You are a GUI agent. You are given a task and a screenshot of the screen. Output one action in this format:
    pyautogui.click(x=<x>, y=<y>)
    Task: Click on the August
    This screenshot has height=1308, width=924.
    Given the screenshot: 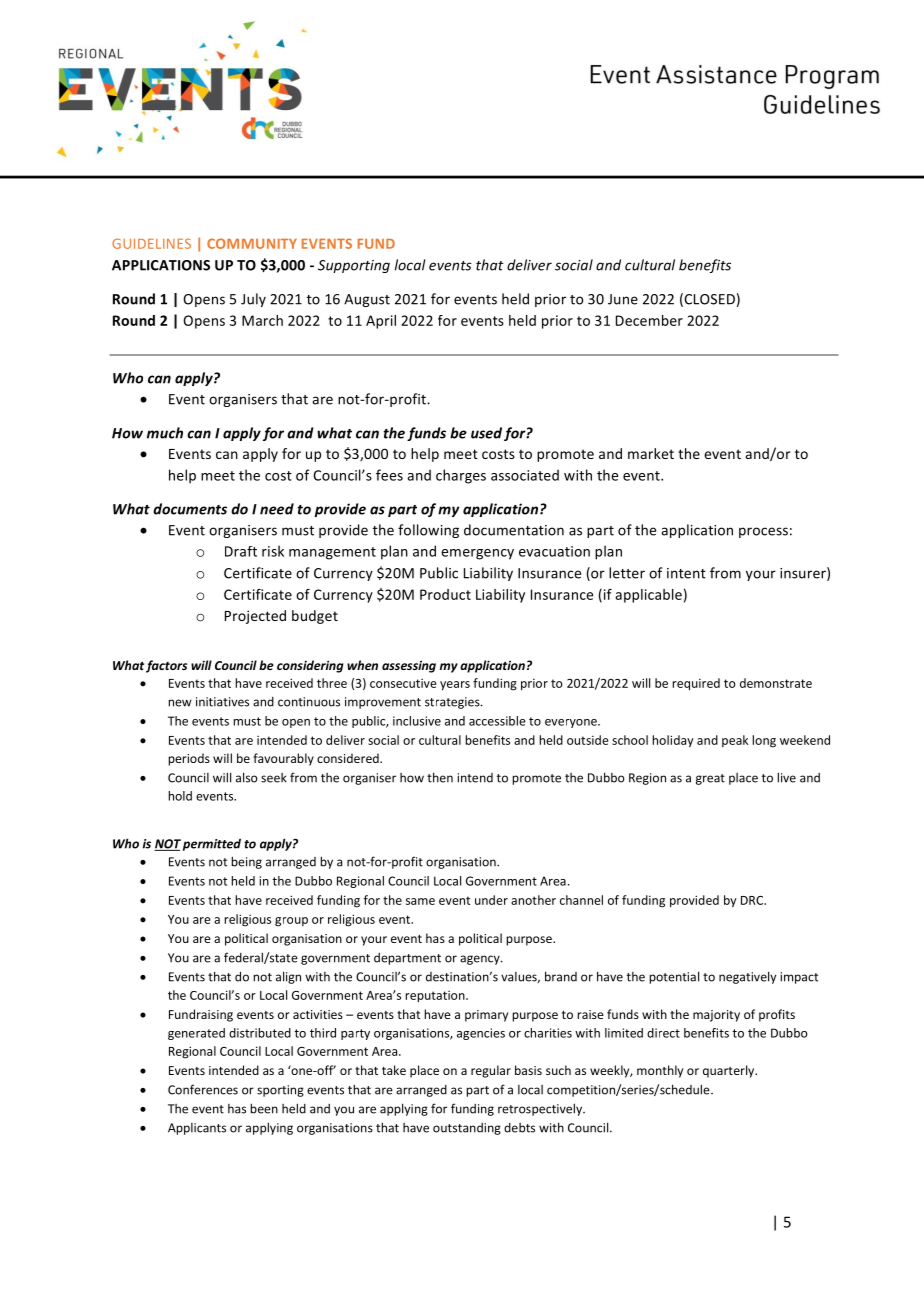 What is the action you would take?
    pyautogui.click(x=367, y=300)
